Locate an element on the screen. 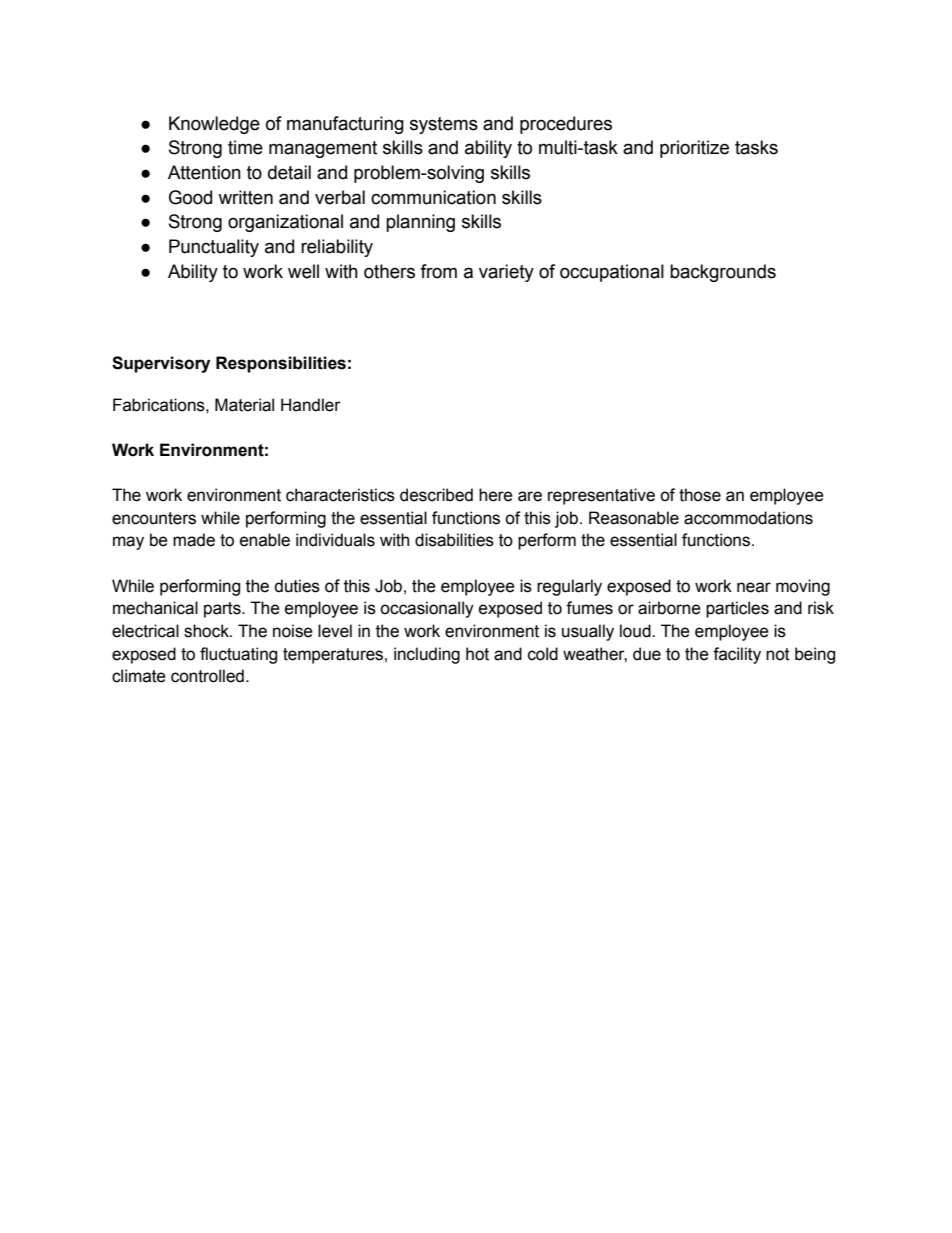 This screenshot has height=1233, width=952. hot is located at coordinates (477, 654).
